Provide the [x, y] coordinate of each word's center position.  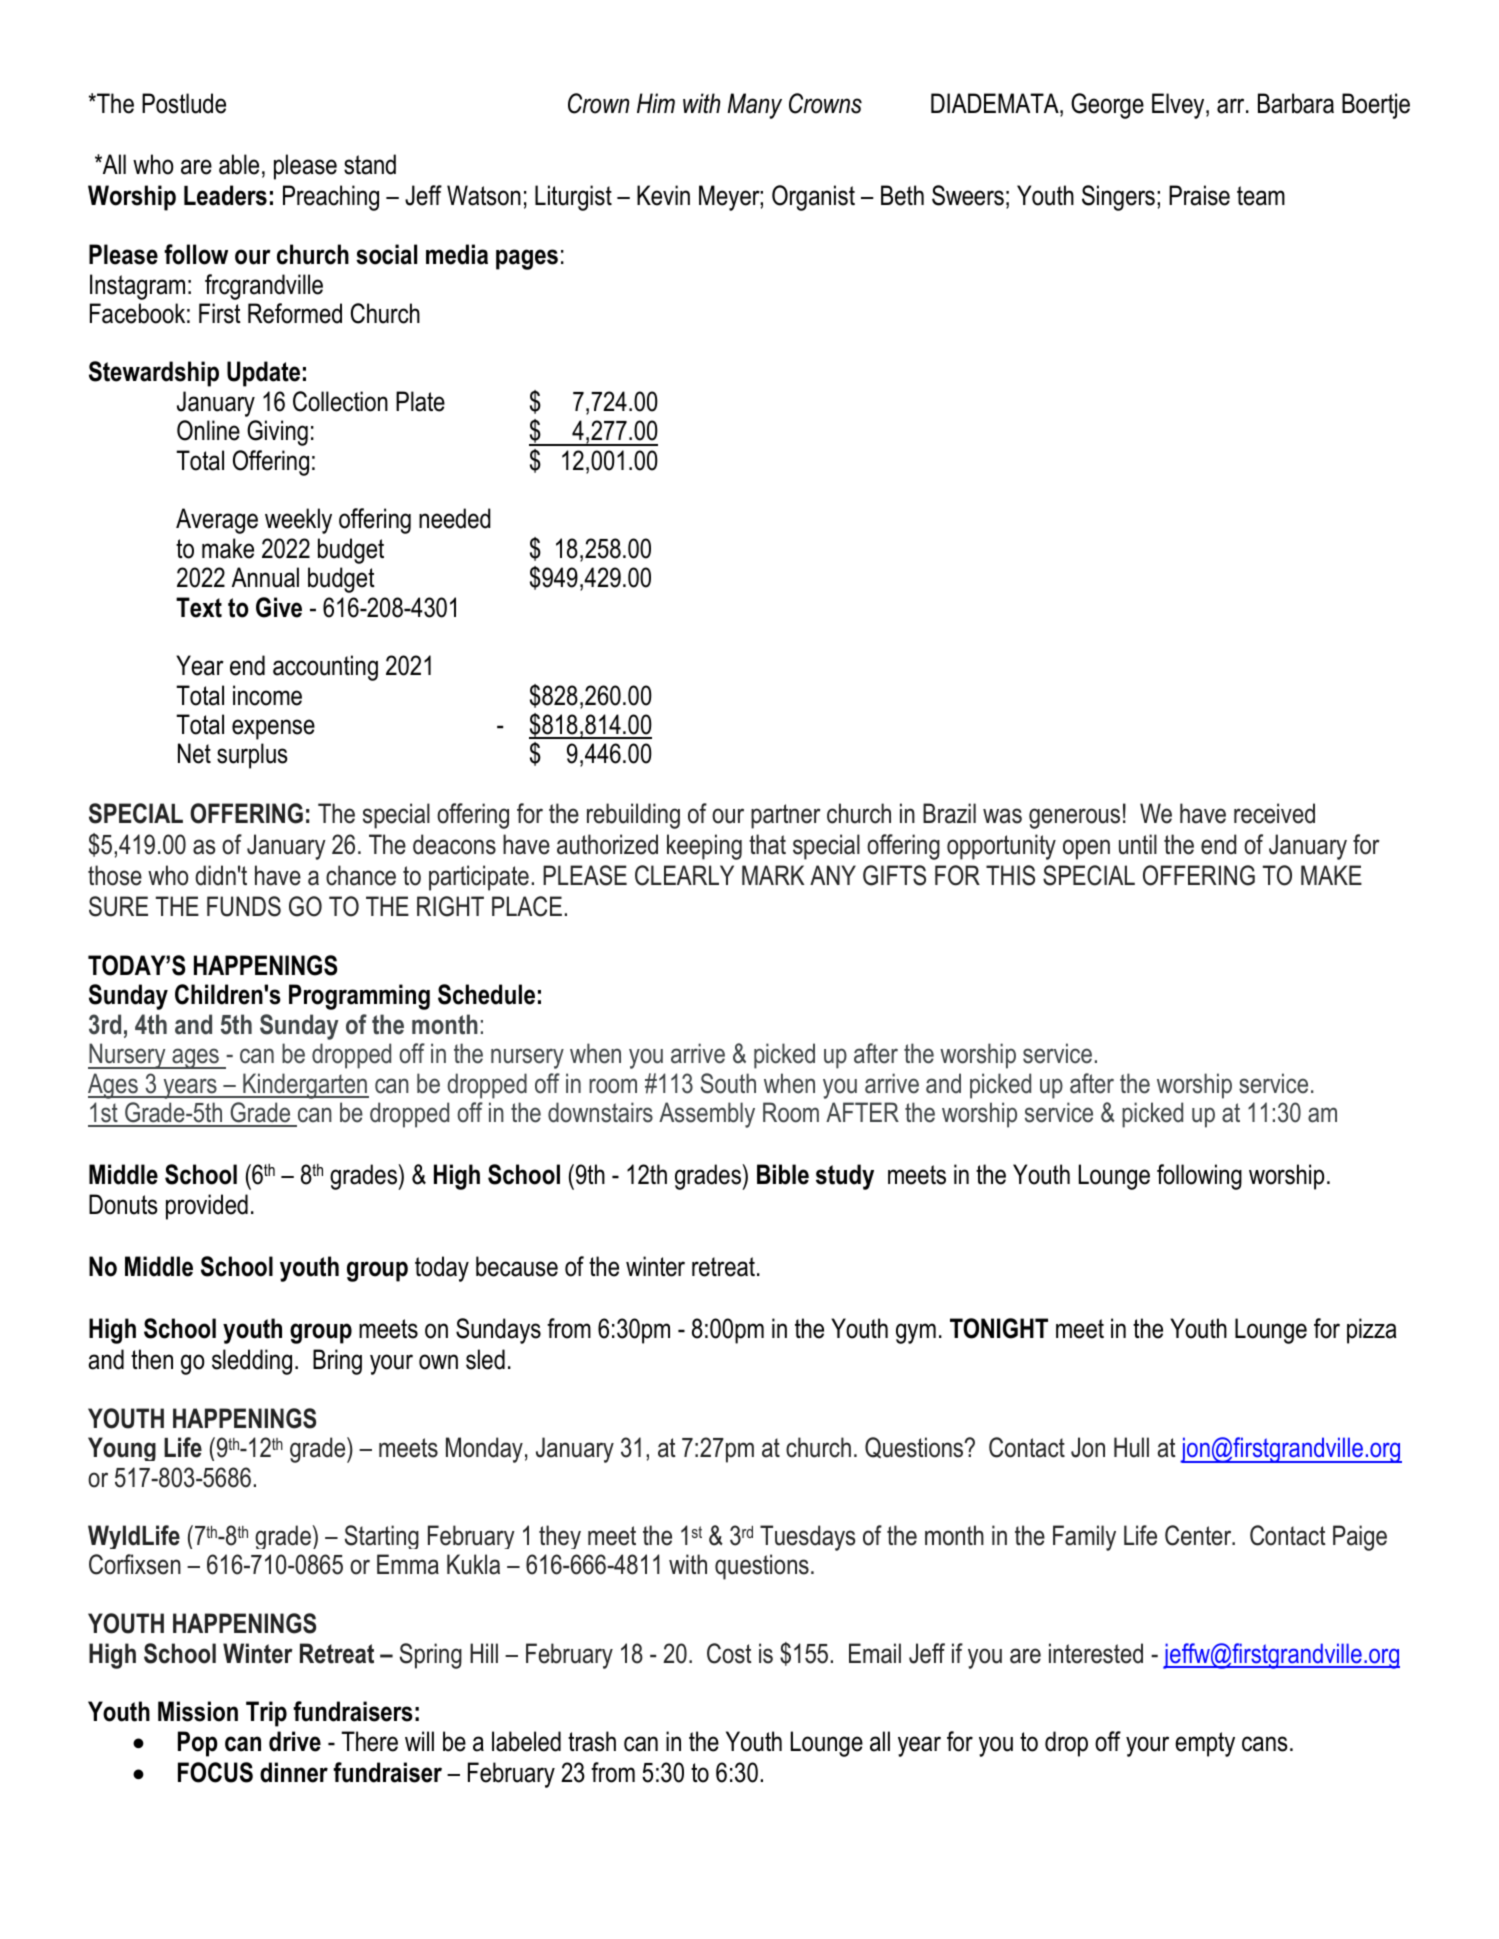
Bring [337, 1362]
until [1138, 844]
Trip [266, 1714]
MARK [773, 875]
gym [916, 1333]
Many [754, 106]
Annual [265, 577]
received [1274, 813]
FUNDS [244, 906]
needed [455, 518]
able [239, 164]
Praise [1199, 195]
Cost [729, 1653]
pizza [1372, 1331]
